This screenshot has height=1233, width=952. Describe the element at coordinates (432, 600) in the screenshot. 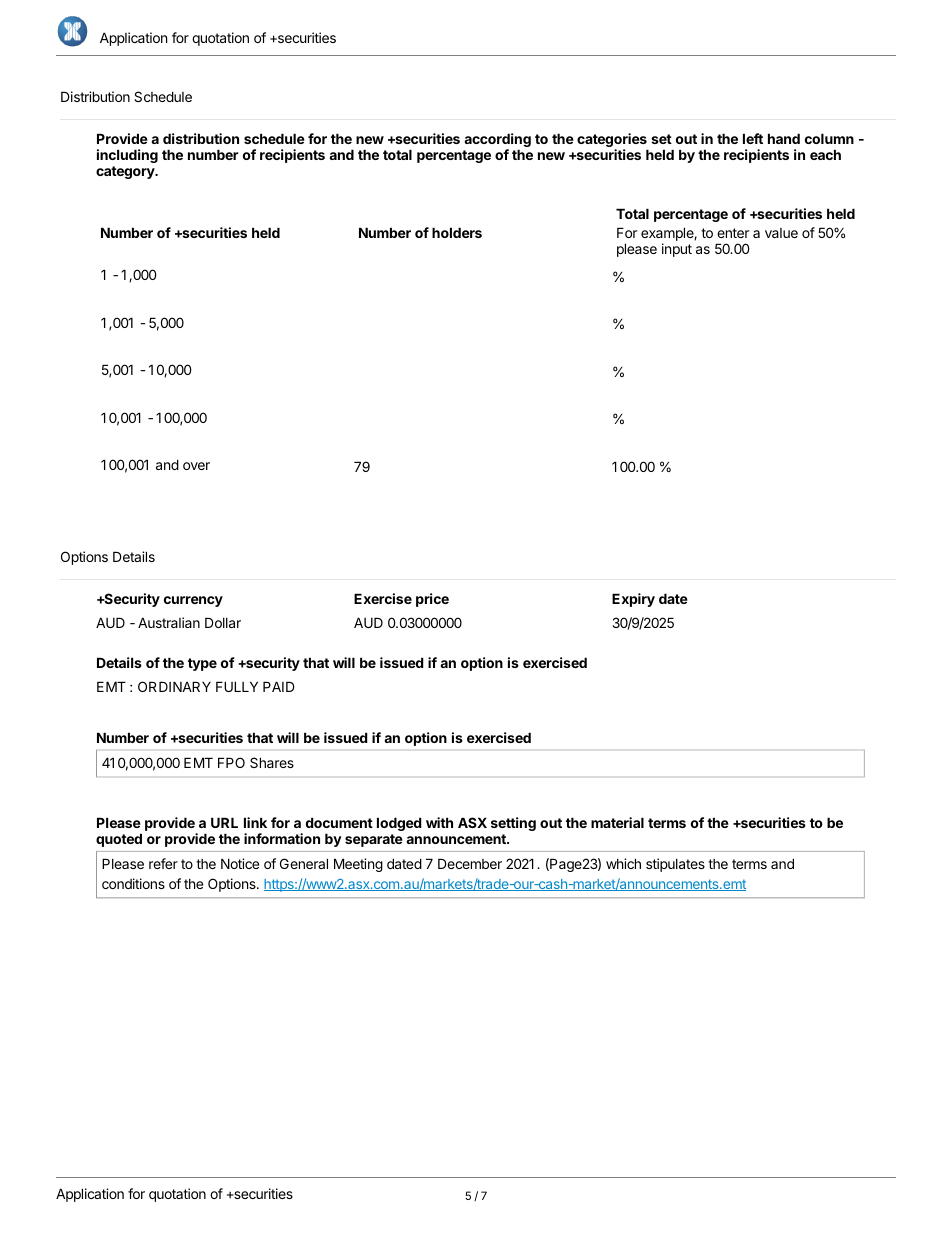

I see `price` at that location.
